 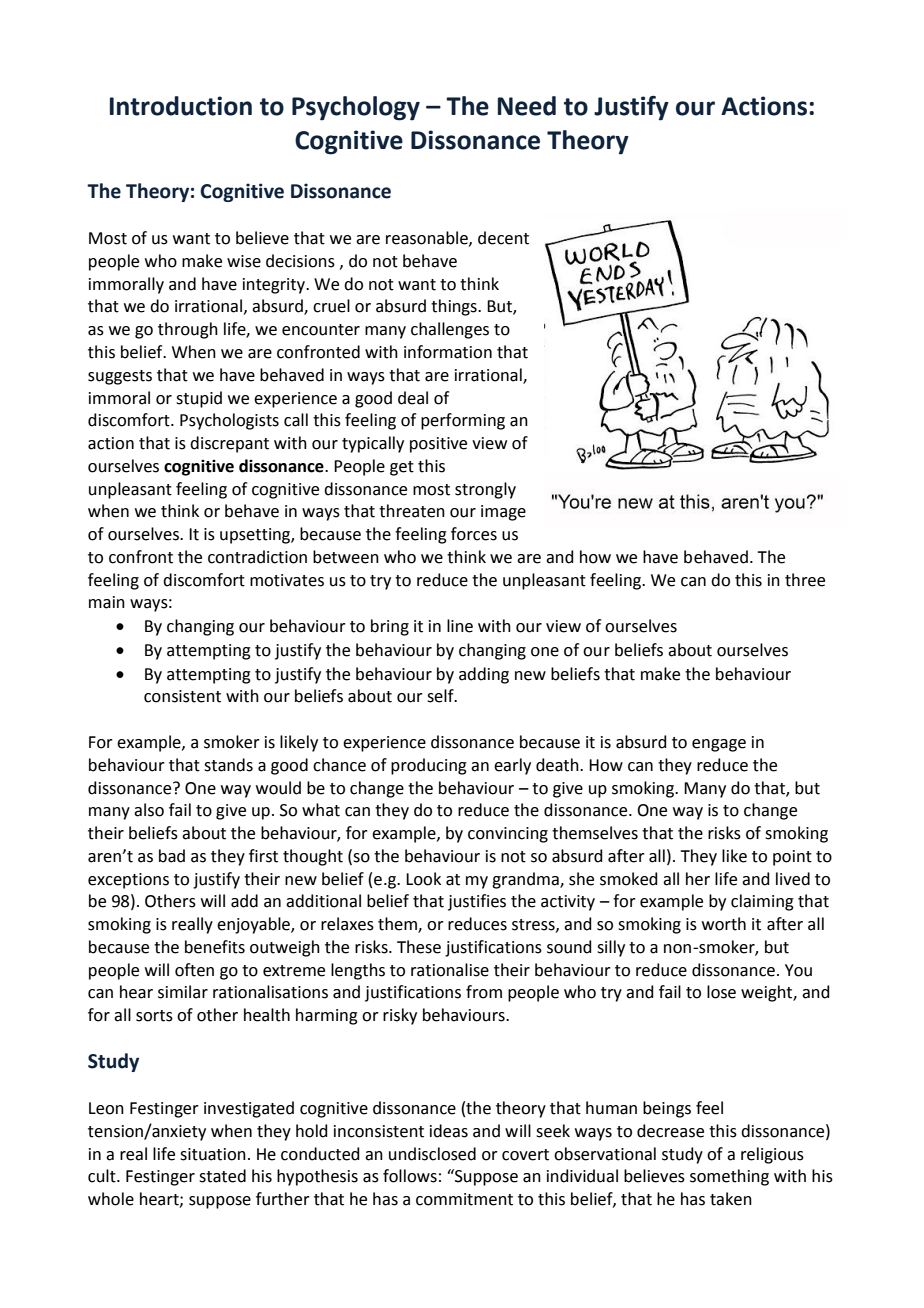 What do you see at coordinates (213, 1154) in the image?
I see `situation` at bounding box center [213, 1154].
